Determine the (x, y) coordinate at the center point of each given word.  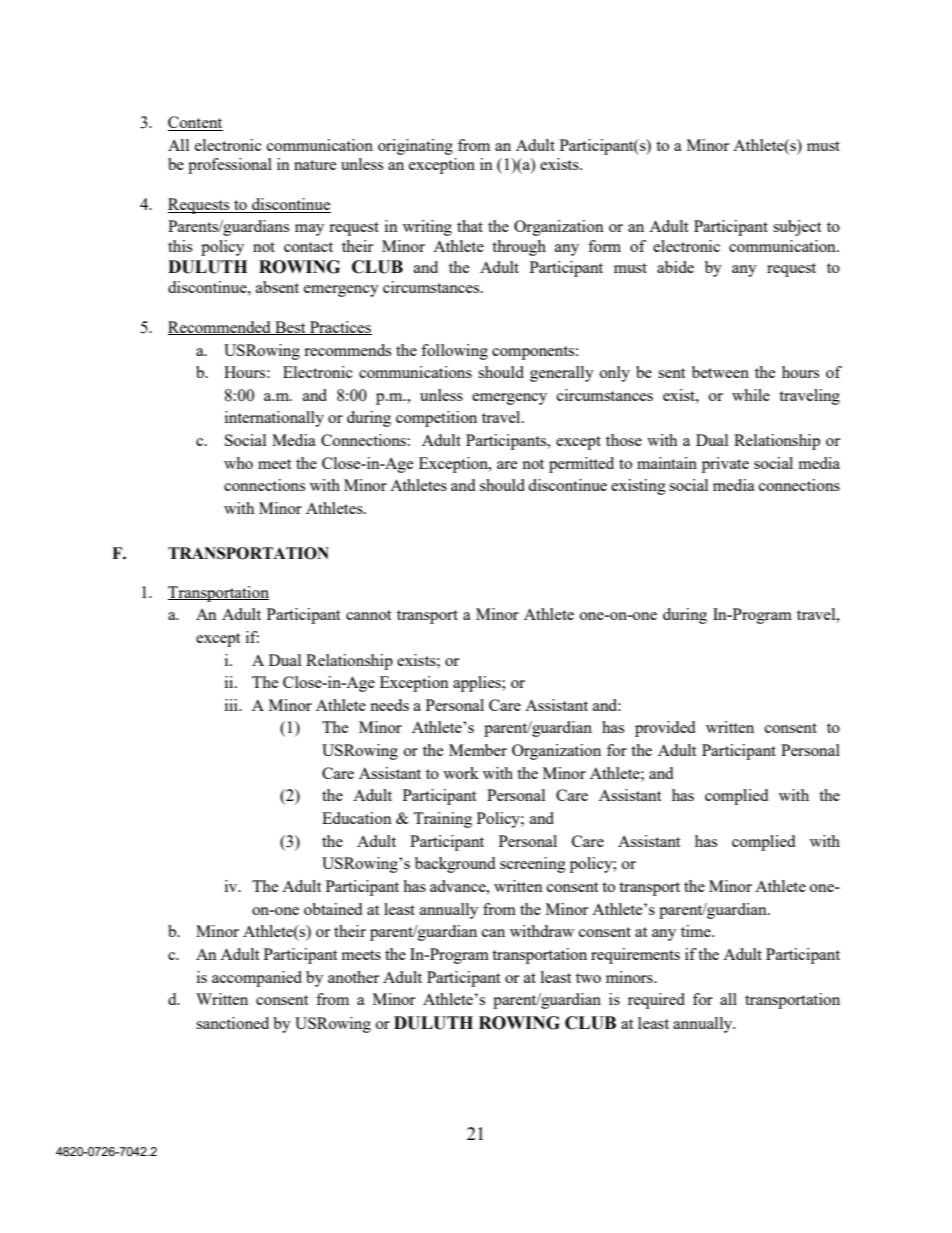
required (656, 1001)
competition (436, 419)
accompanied (257, 979)
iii (232, 705)
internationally (274, 419)
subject (797, 228)
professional (230, 166)
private (725, 465)
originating (415, 147)
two (588, 978)
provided (665, 729)
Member (478, 750)
